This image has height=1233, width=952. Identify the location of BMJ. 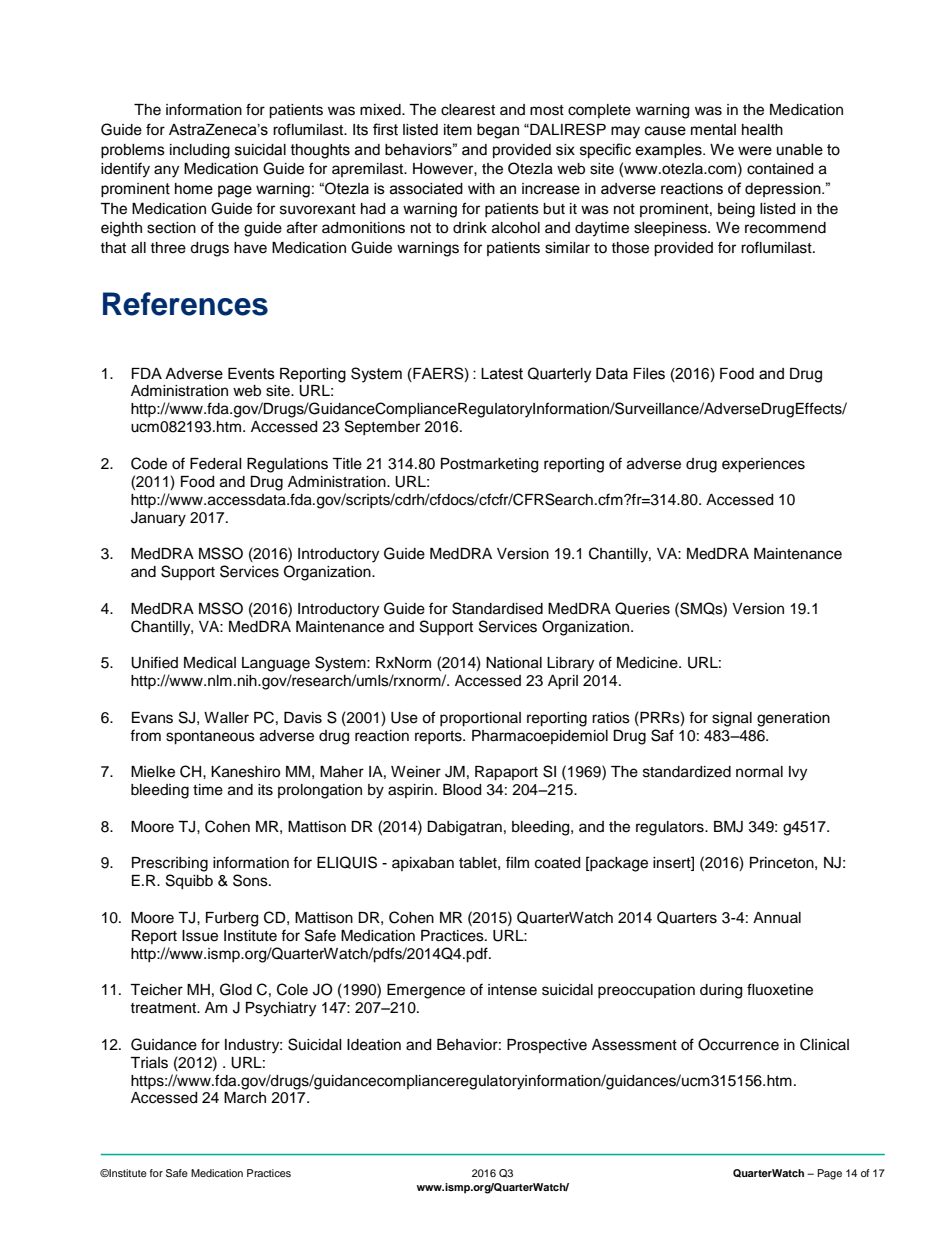
(728, 827).
